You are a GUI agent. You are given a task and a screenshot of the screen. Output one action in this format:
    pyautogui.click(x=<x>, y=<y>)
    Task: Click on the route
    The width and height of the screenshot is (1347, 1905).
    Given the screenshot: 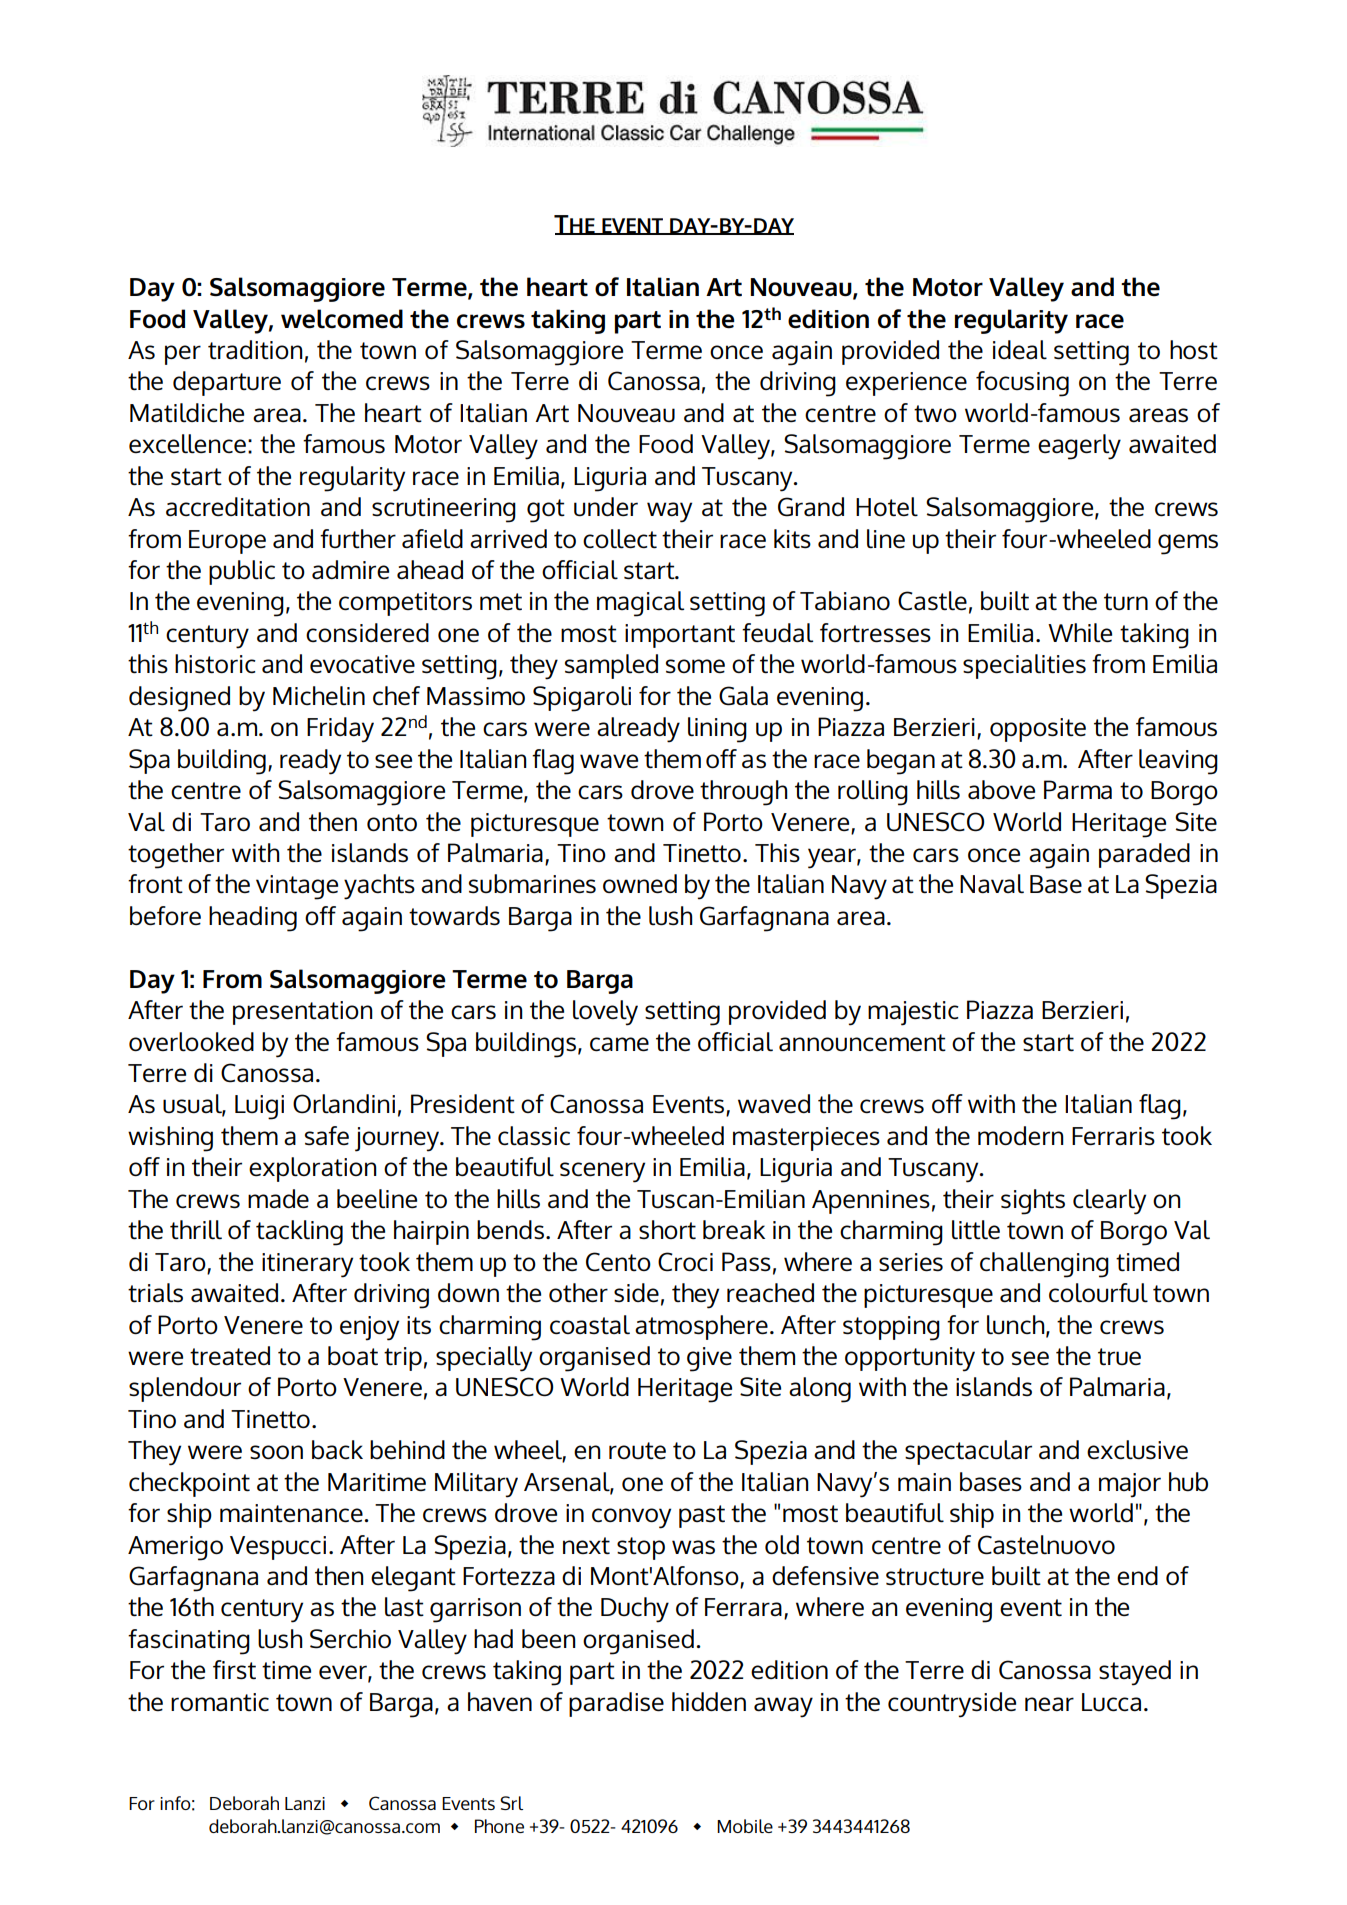 What is the action you would take?
    pyautogui.click(x=637, y=1451)
